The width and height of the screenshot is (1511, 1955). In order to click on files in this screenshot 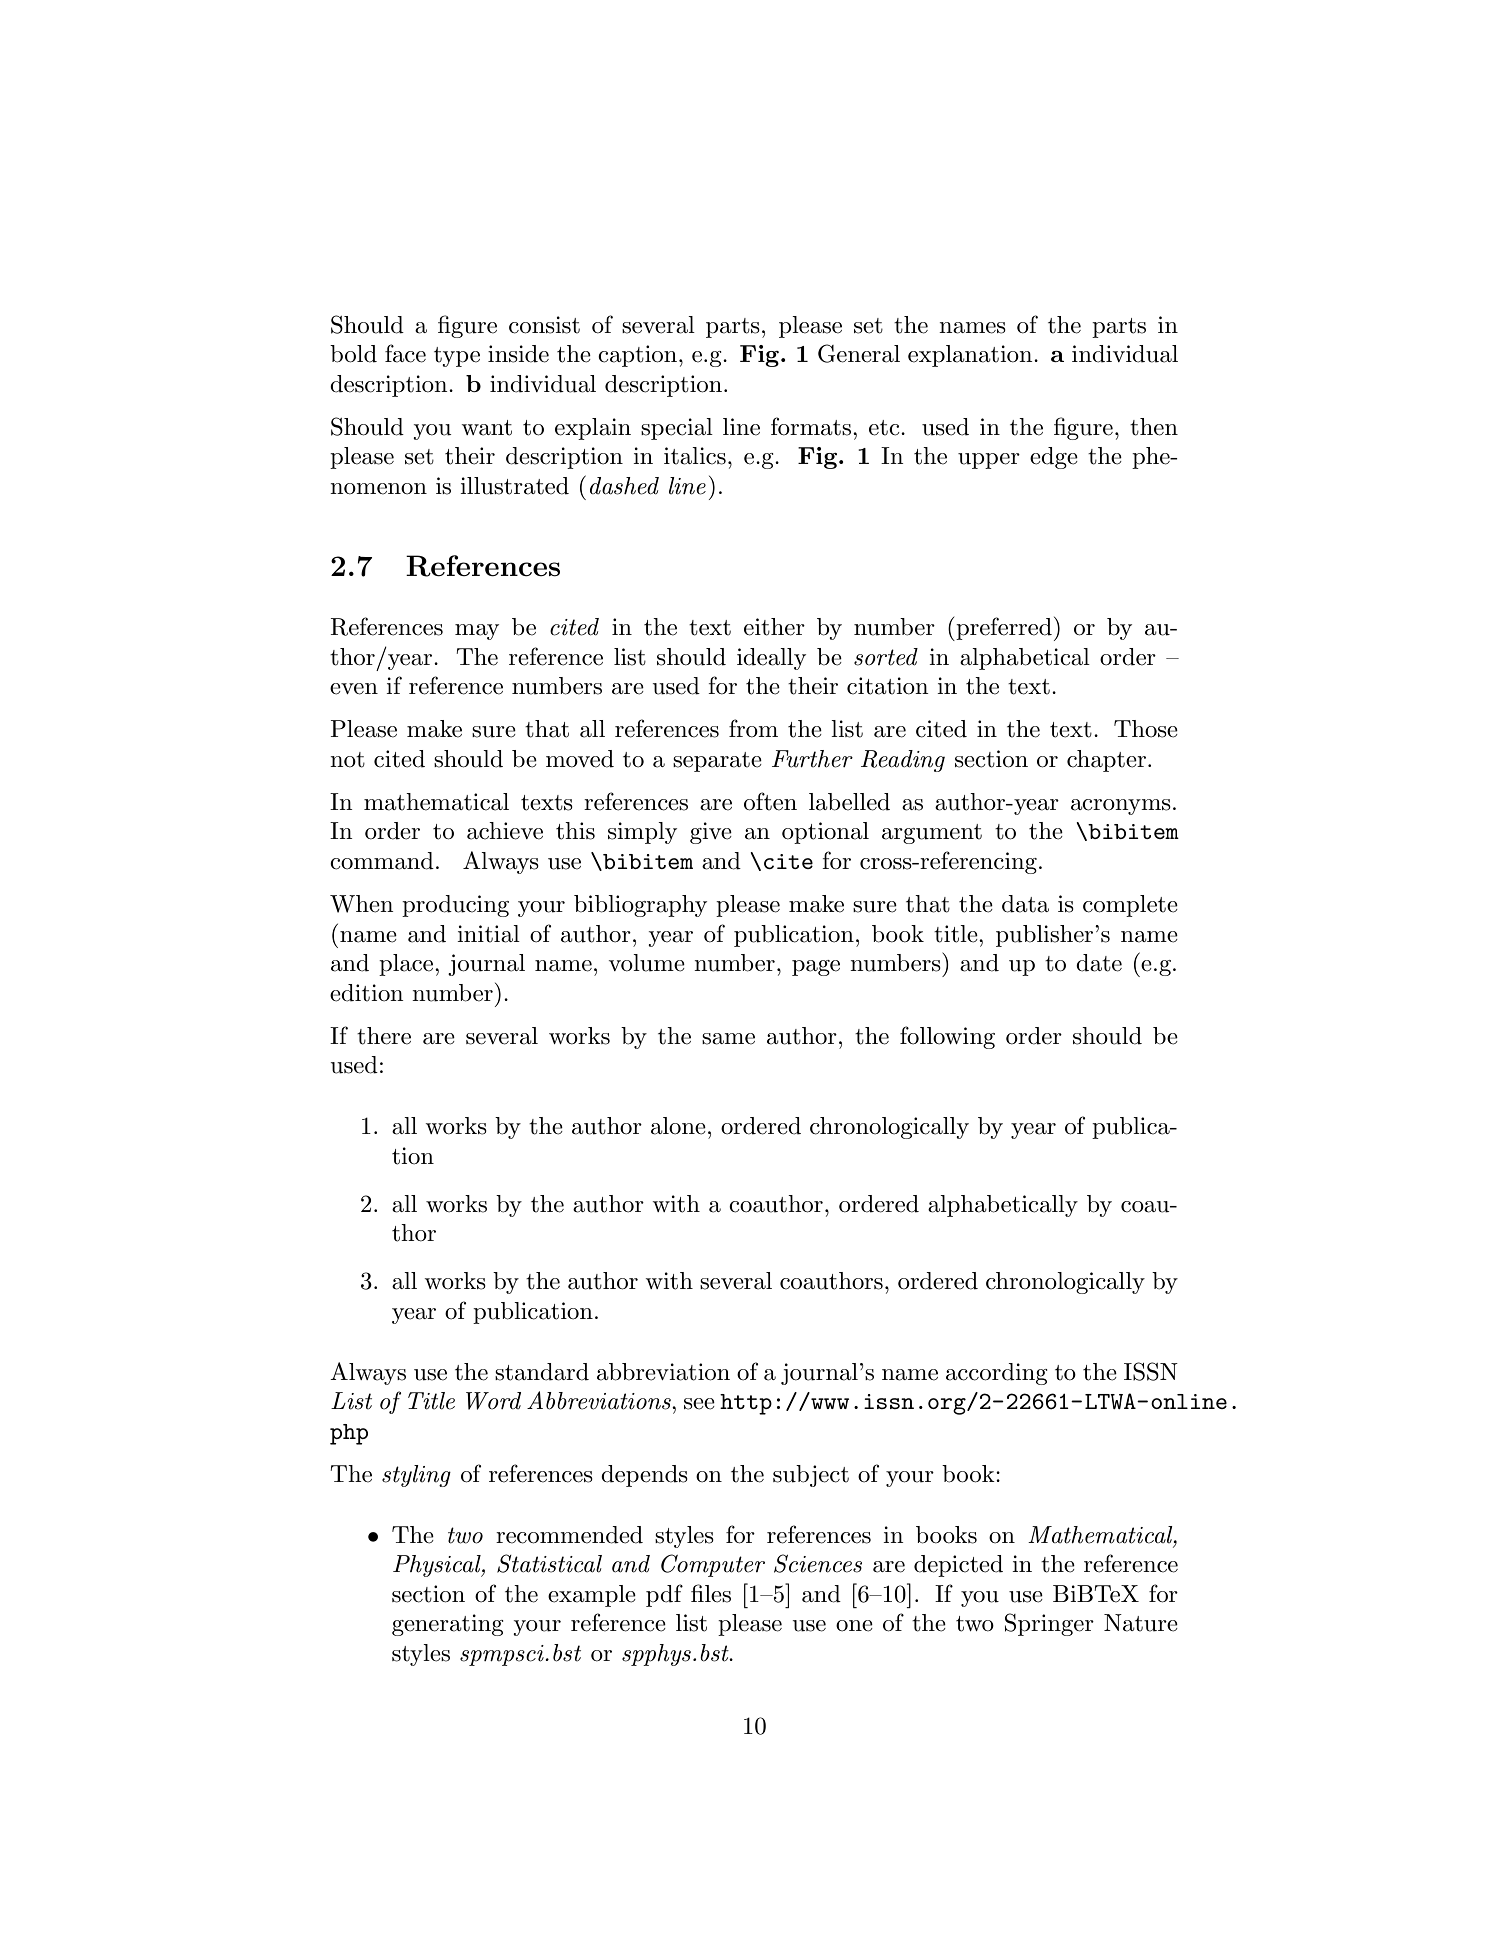, I will do `click(711, 1593)`.
